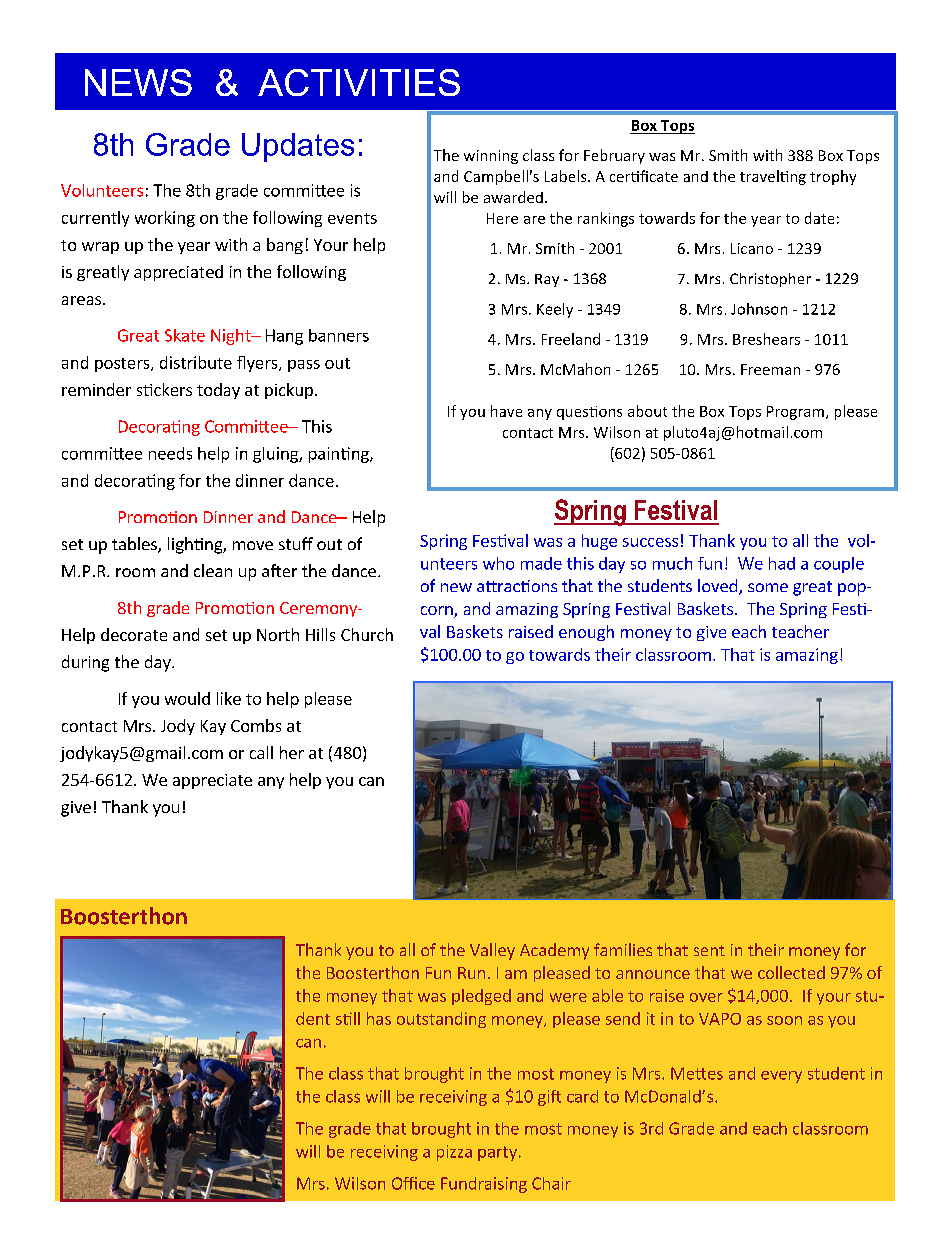 The width and height of the page is (952, 1233). I want to click on every, so click(781, 1077).
